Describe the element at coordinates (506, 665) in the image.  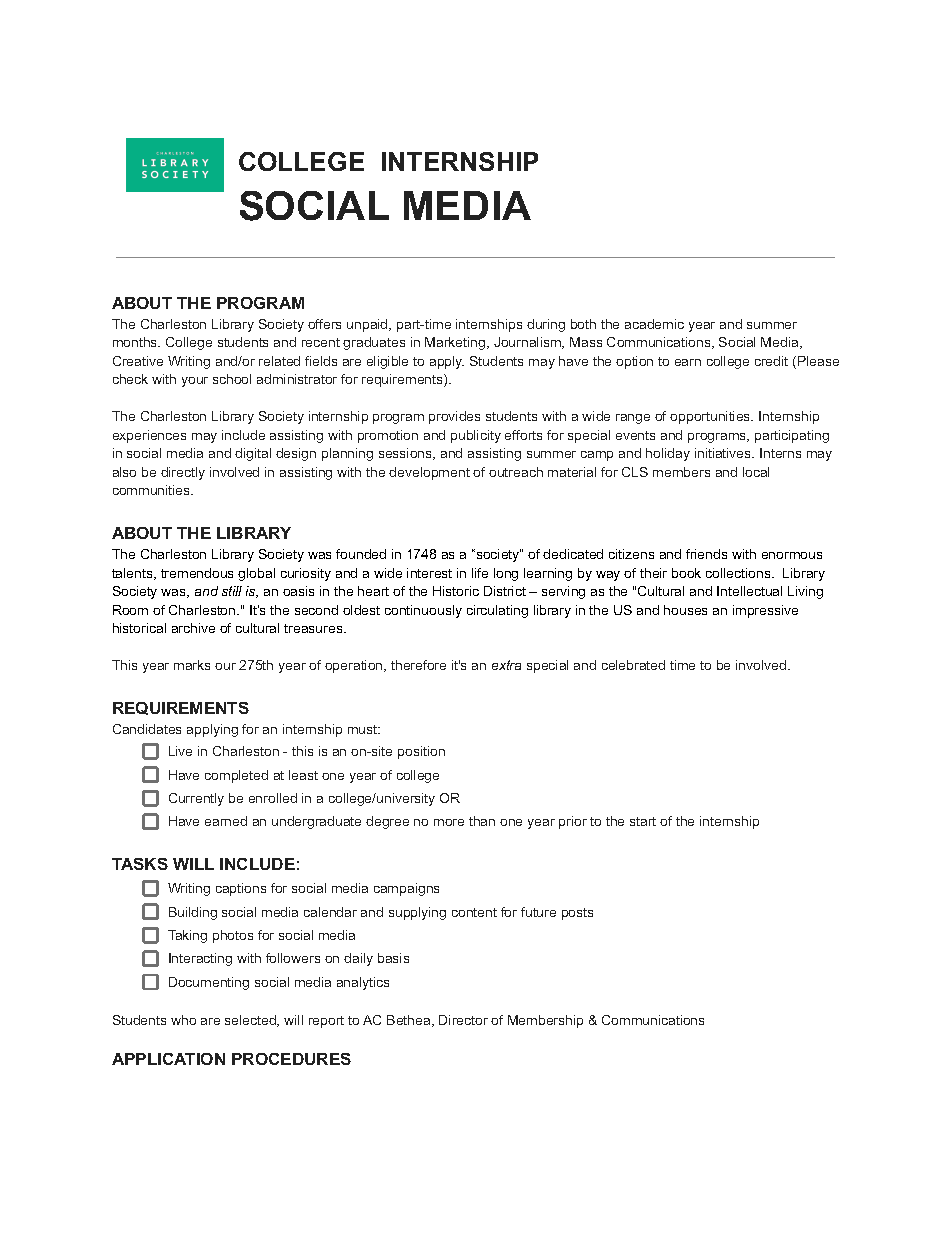
I see `extra` at that location.
